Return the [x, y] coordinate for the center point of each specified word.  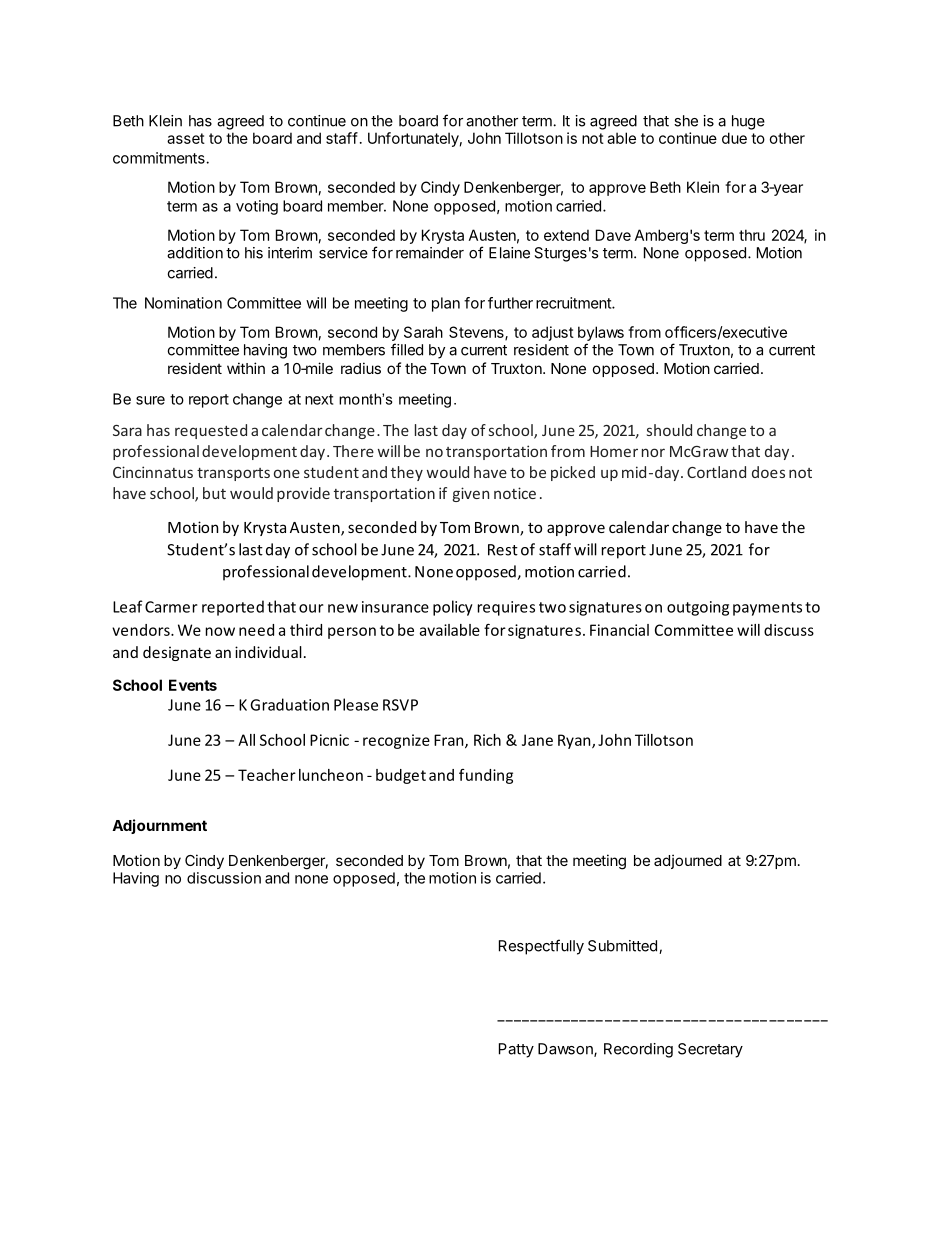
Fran [450, 741]
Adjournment [159, 826]
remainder [430, 253]
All [246, 740]
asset [186, 138]
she [686, 121]
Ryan [575, 741]
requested [211, 431]
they [407, 473]
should [669, 430]
